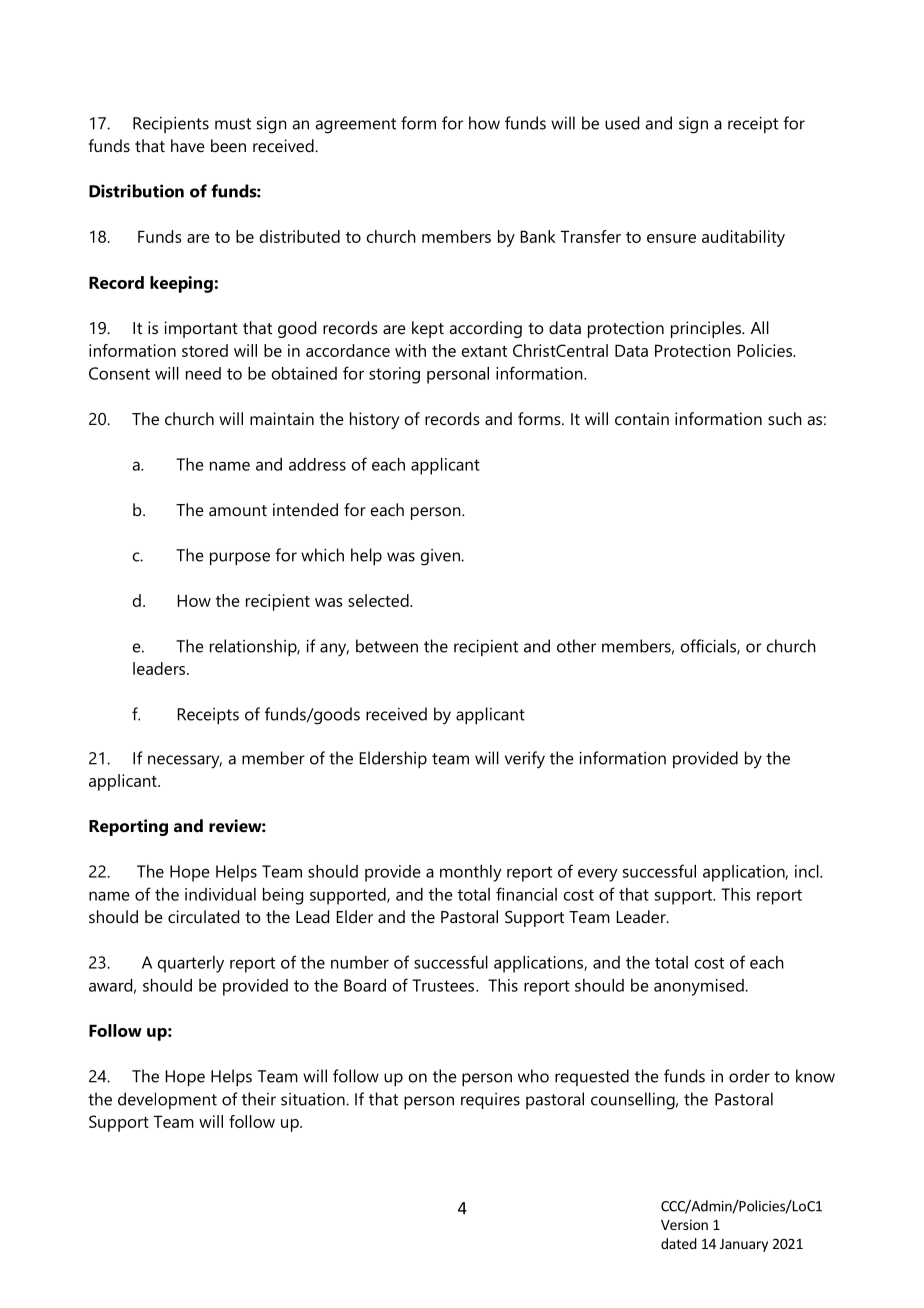 The image size is (924, 1308). Describe the element at coordinates (220, 894) in the screenshot. I see `individual` at that location.
